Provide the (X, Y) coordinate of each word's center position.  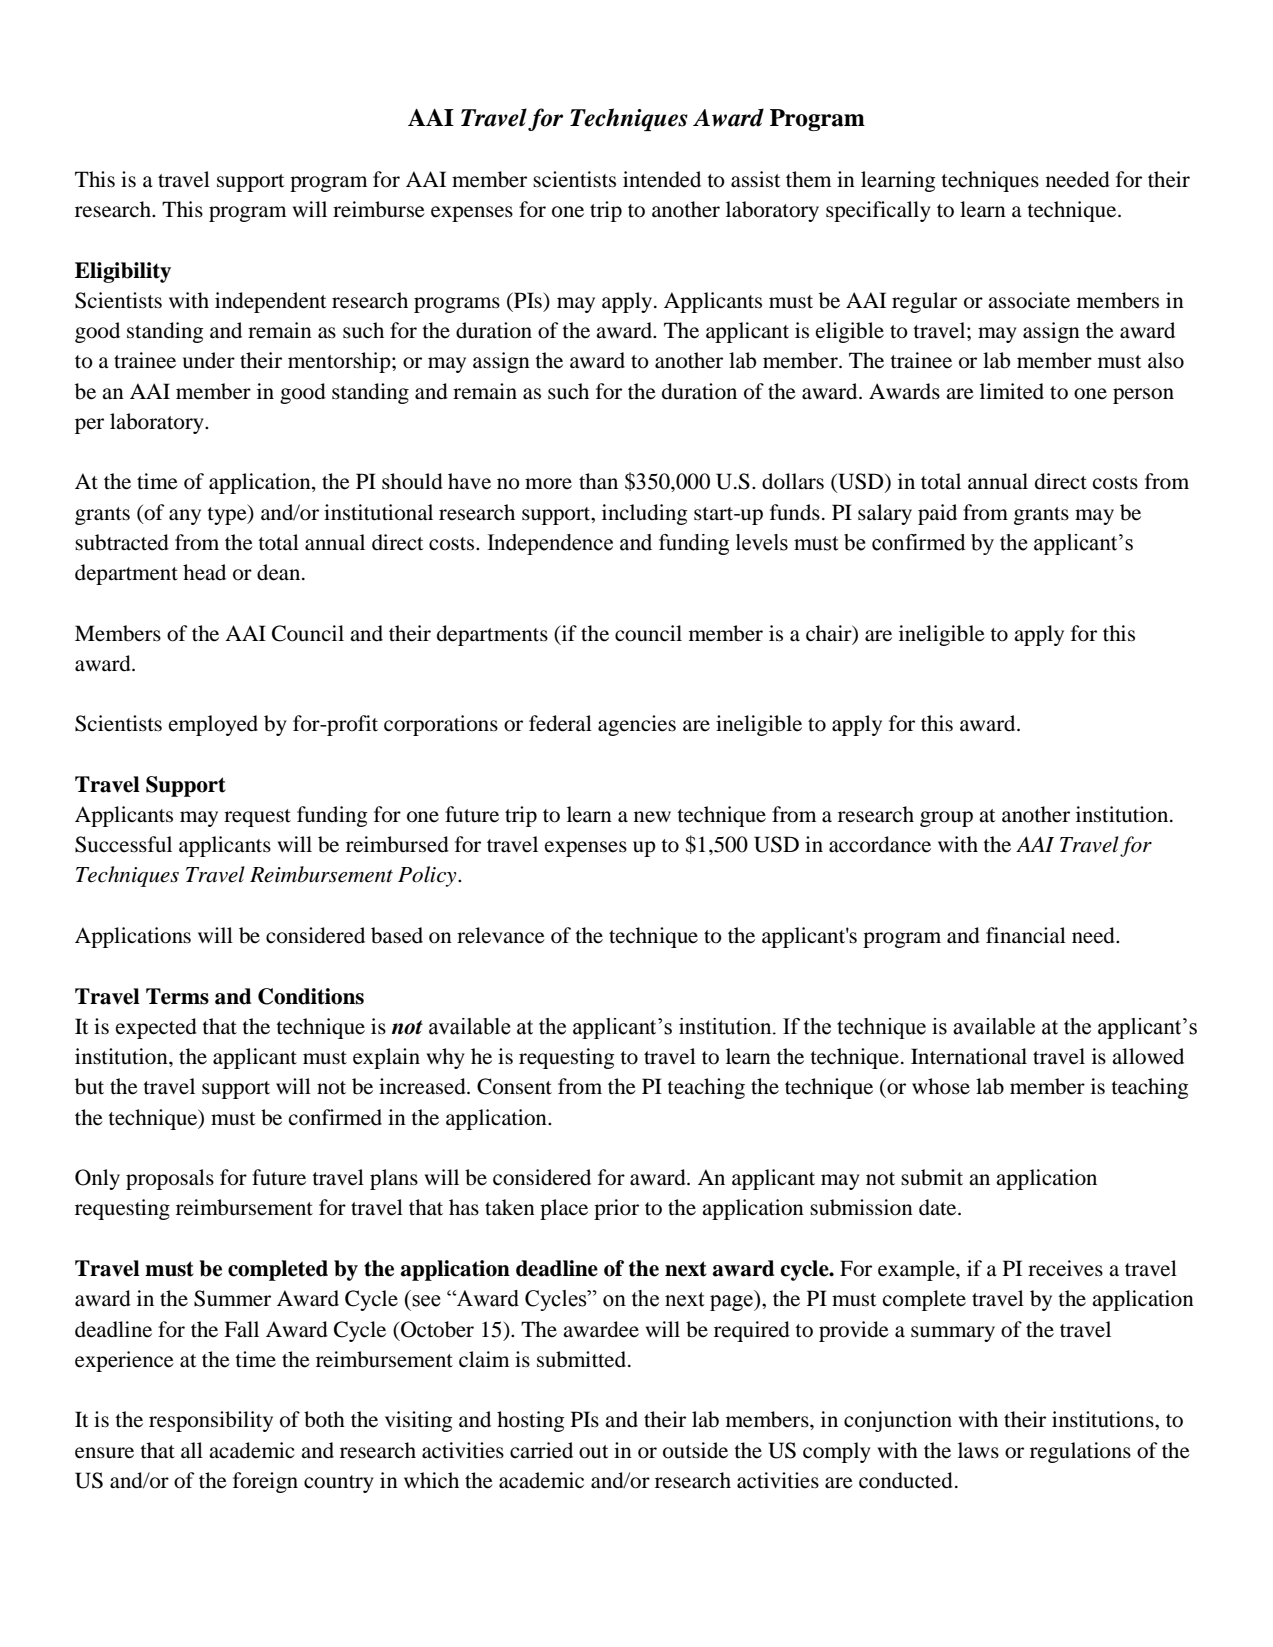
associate (1029, 300)
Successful (123, 844)
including (645, 514)
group (946, 819)
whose (941, 1086)
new (652, 817)
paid (937, 514)
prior (616, 1209)
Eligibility (123, 272)
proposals (170, 1179)
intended (662, 179)
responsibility (211, 1421)
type (228, 514)
